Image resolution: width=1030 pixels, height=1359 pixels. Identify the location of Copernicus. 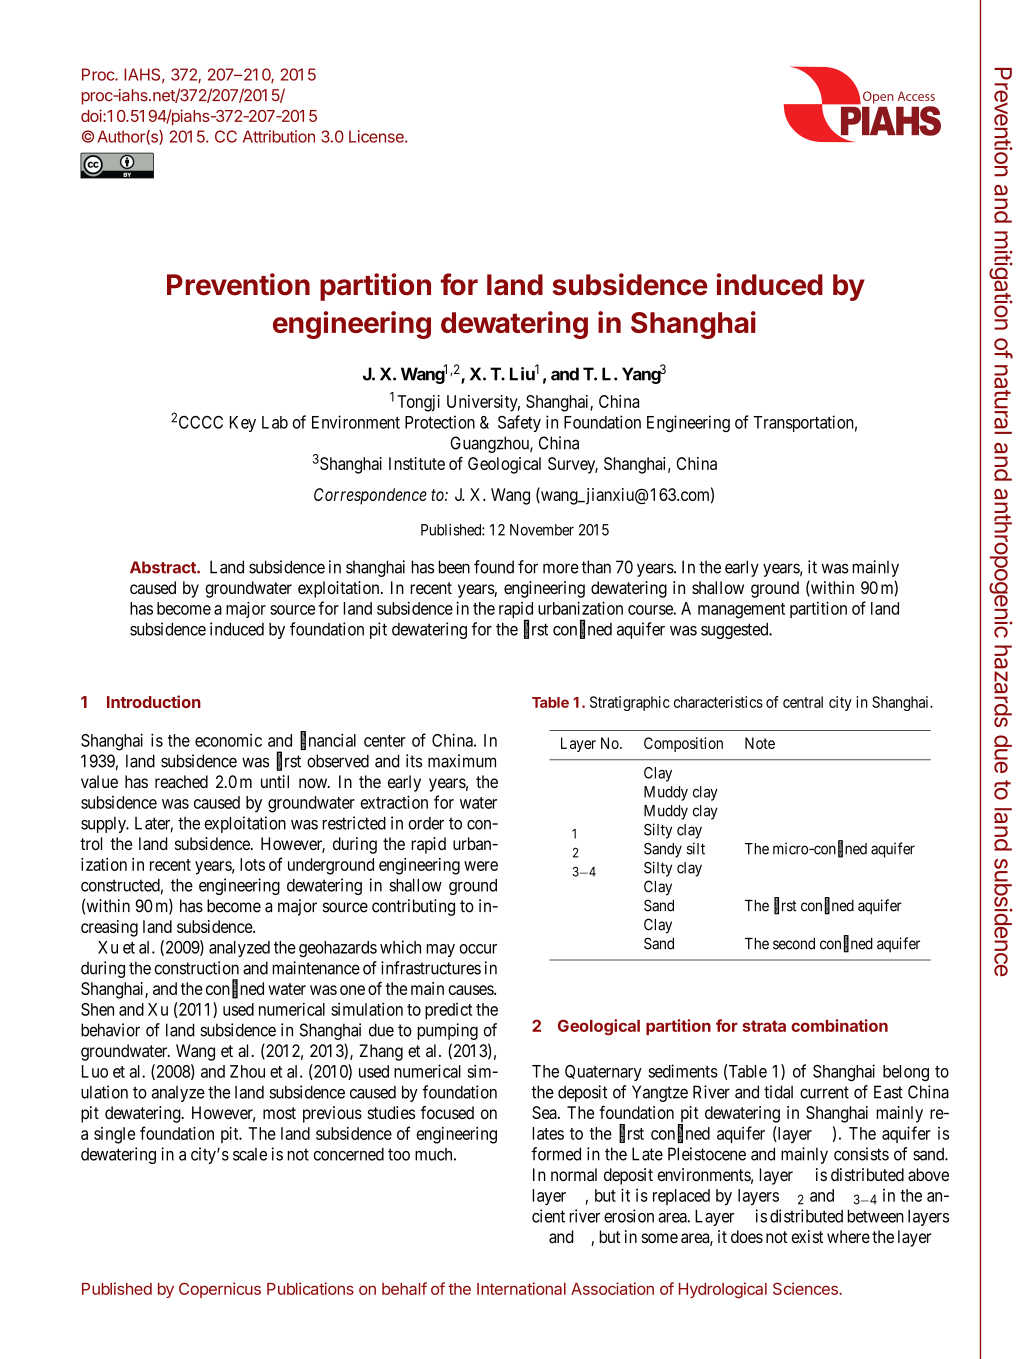
(220, 1290).
